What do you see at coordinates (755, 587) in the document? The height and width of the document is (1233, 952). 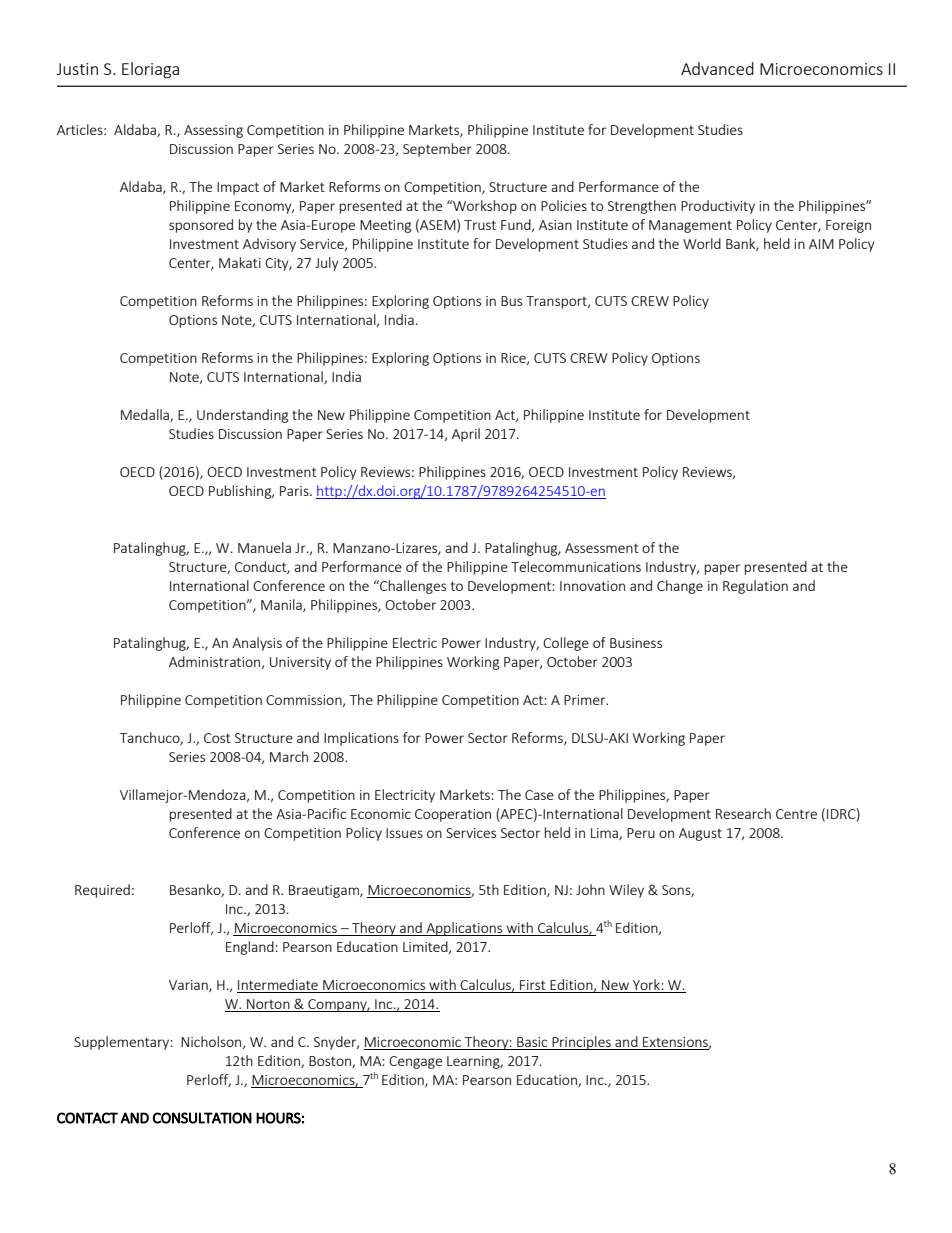 I see `Regulation` at bounding box center [755, 587].
